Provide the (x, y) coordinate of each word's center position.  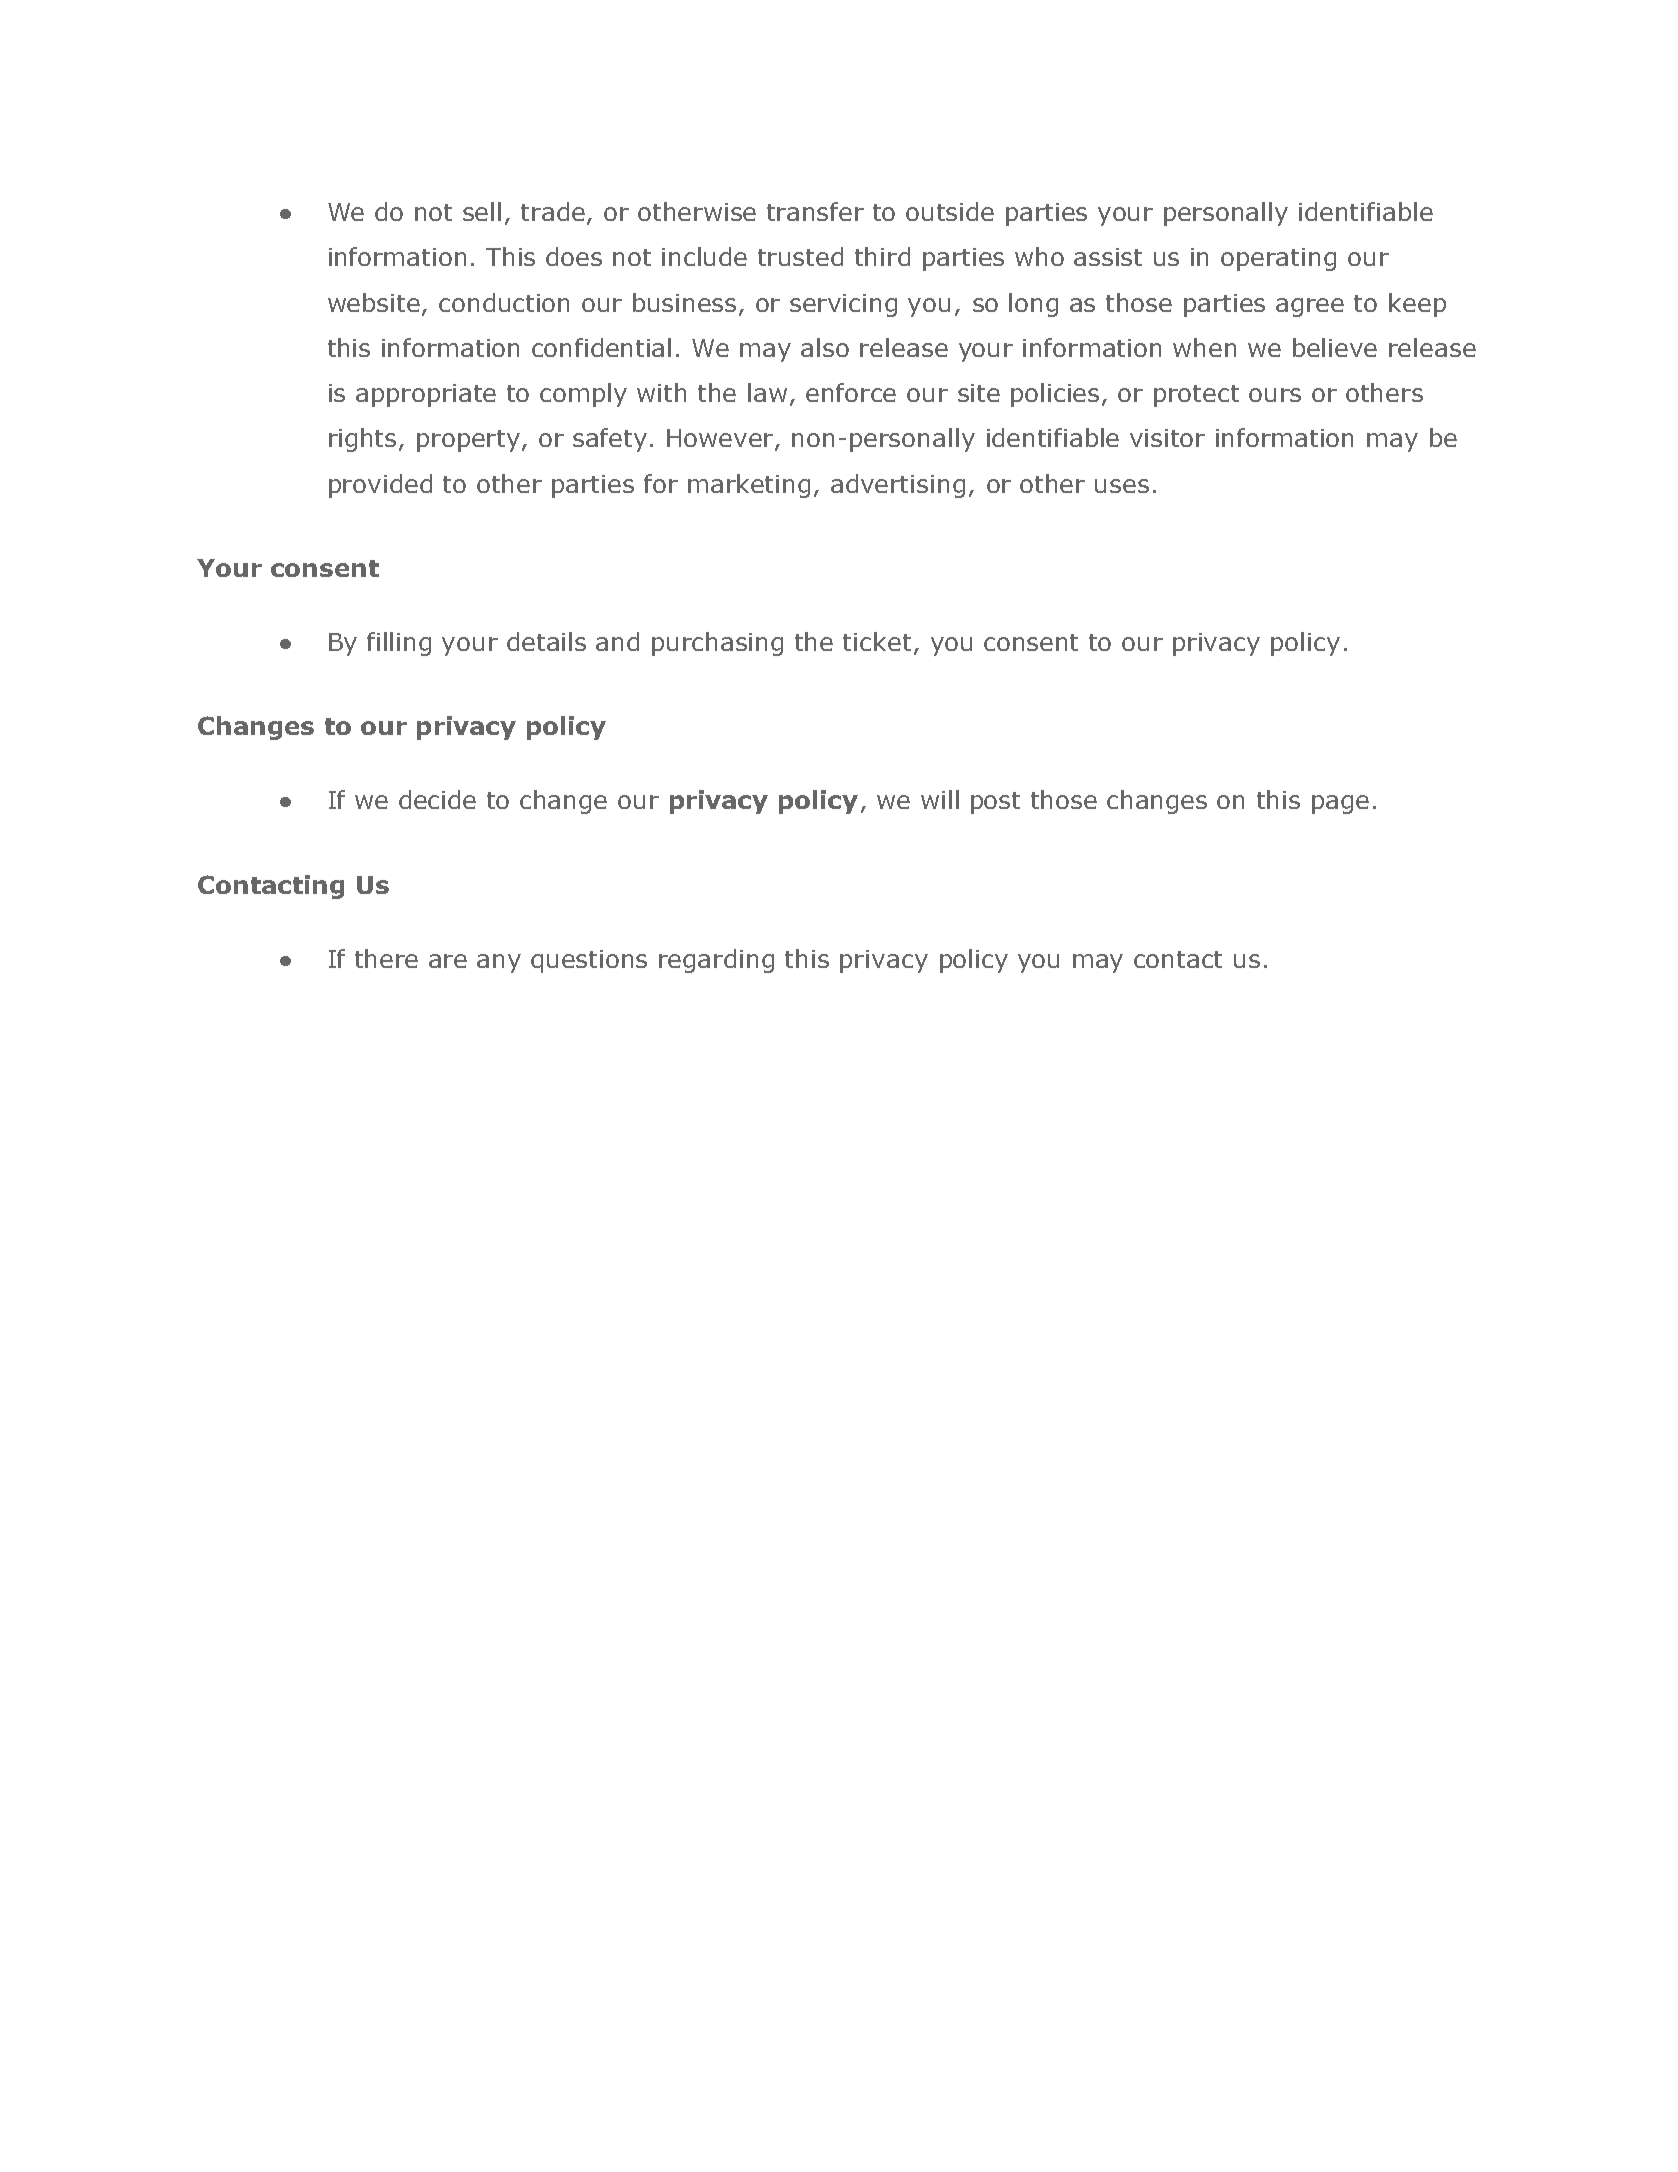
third (882, 256)
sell (482, 211)
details (546, 641)
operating (1278, 259)
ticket (877, 641)
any (499, 963)
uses (1122, 486)
